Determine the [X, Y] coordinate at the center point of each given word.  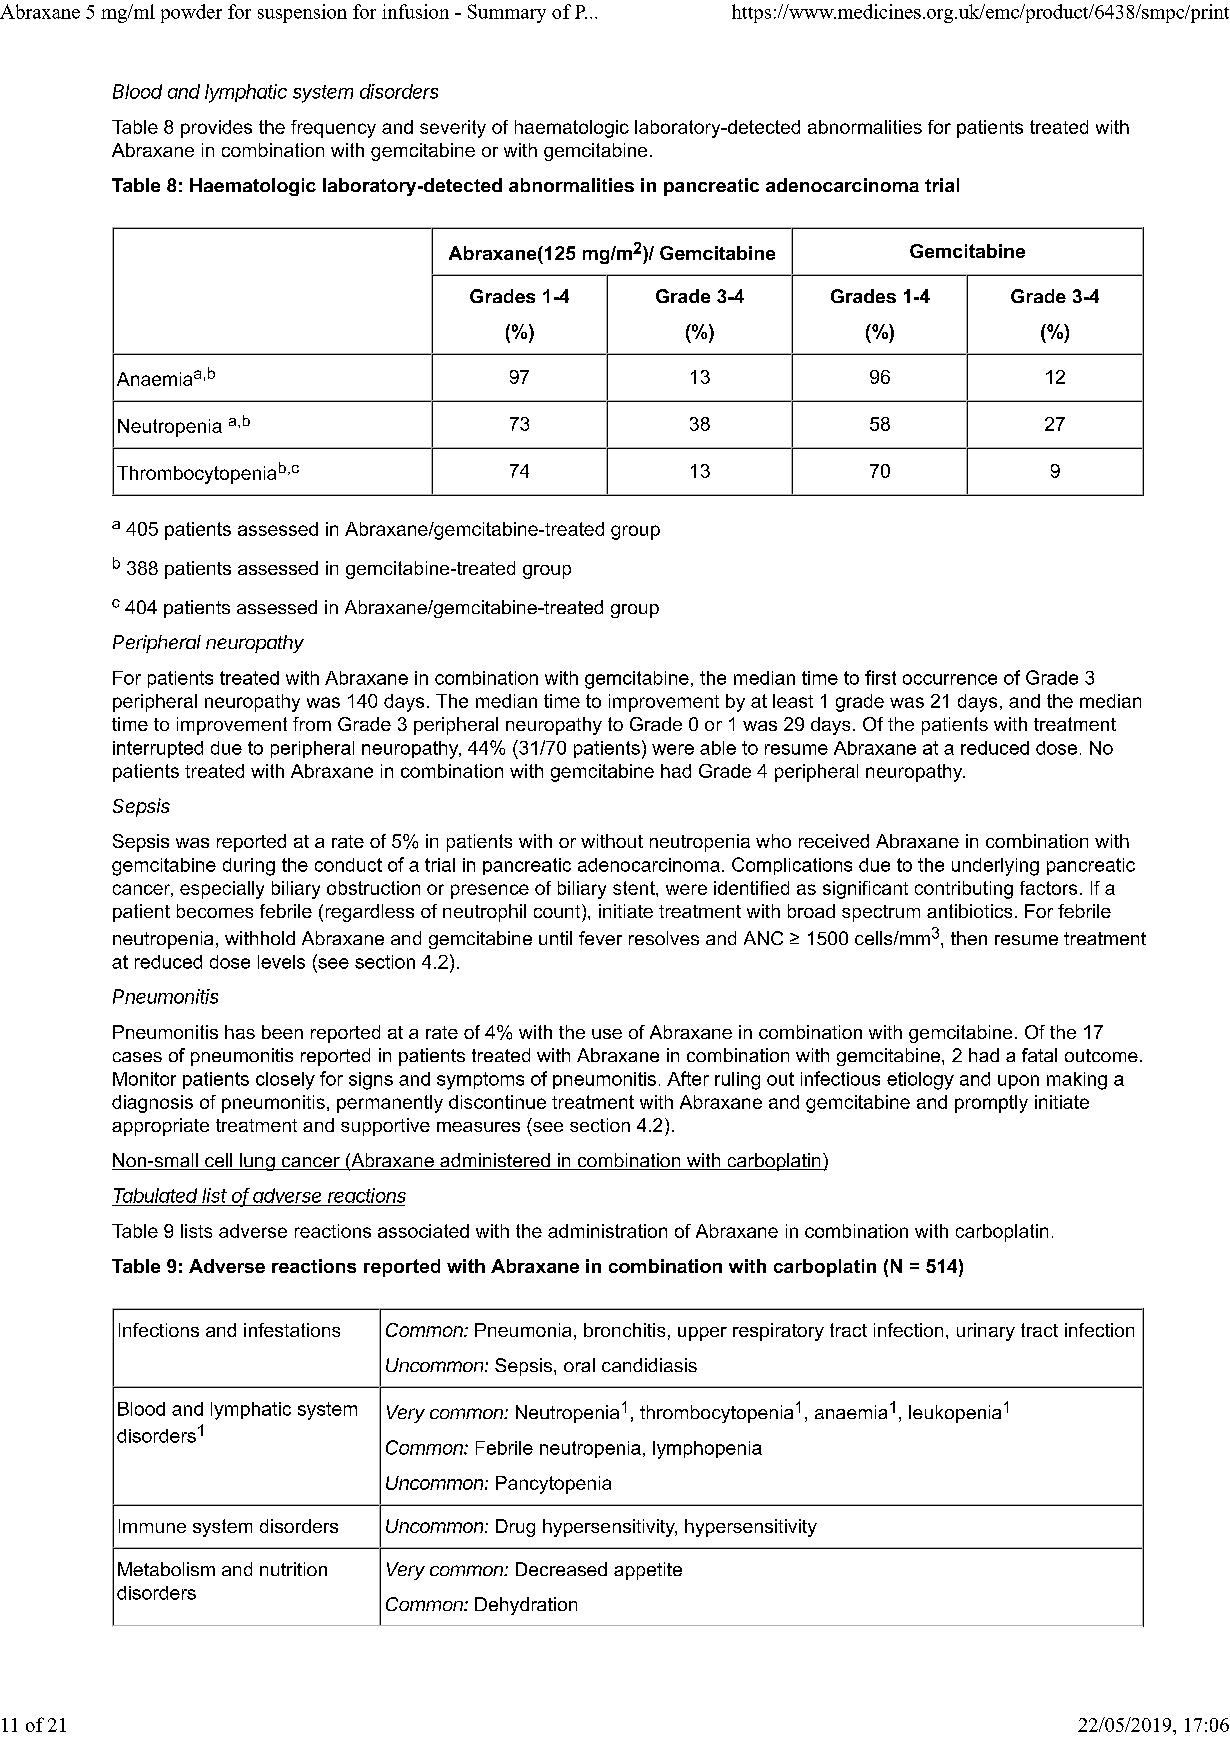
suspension [302, 13]
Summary [507, 13]
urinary [986, 1332]
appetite [648, 1571]
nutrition [293, 1569]
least [793, 701]
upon [1018, 1082]
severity [453, 129]
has [240, 1032]
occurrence [950, 679]
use [607, 1034]
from [312, 724]
